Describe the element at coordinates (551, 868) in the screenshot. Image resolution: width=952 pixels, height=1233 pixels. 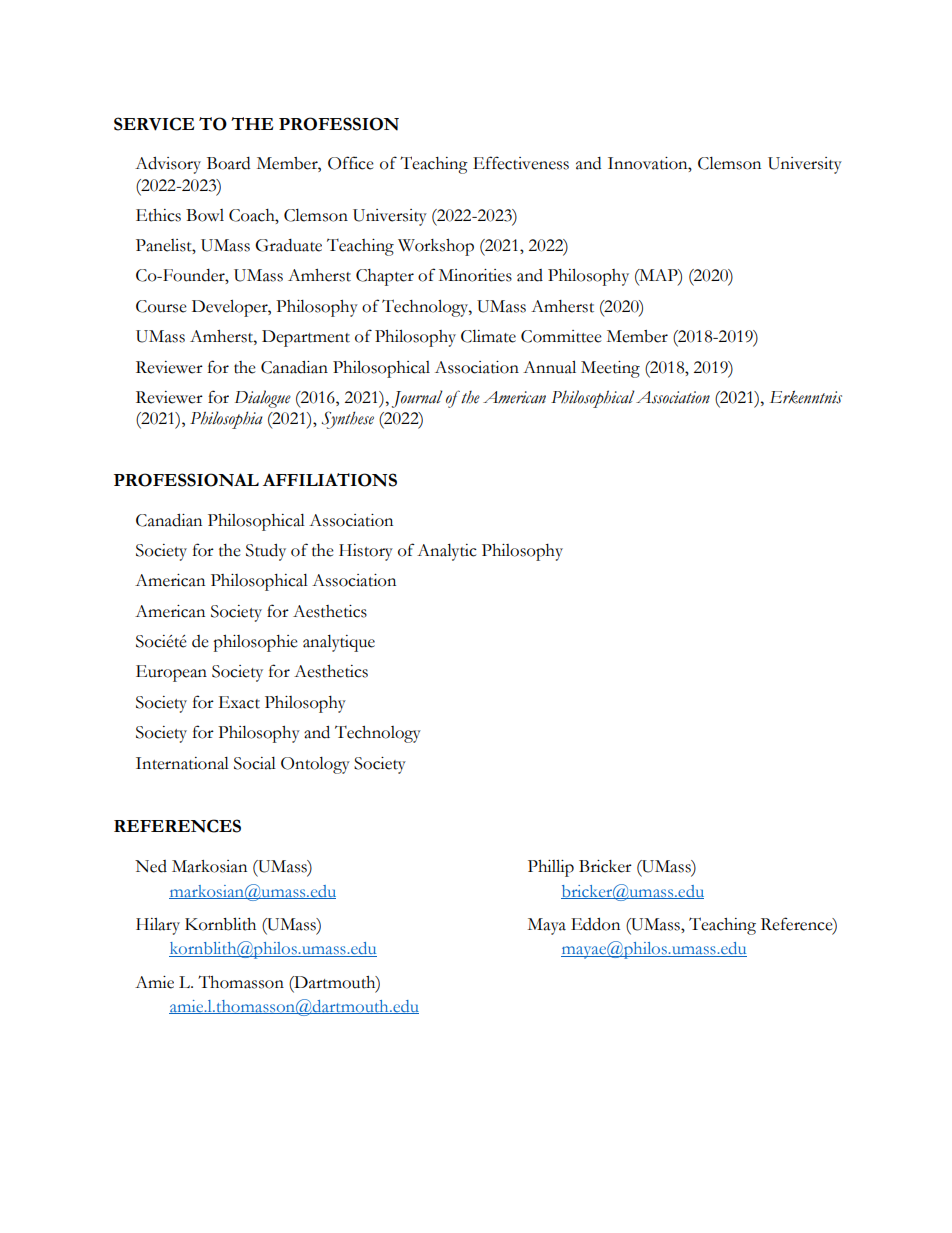
I see `Phillip` at that location.
